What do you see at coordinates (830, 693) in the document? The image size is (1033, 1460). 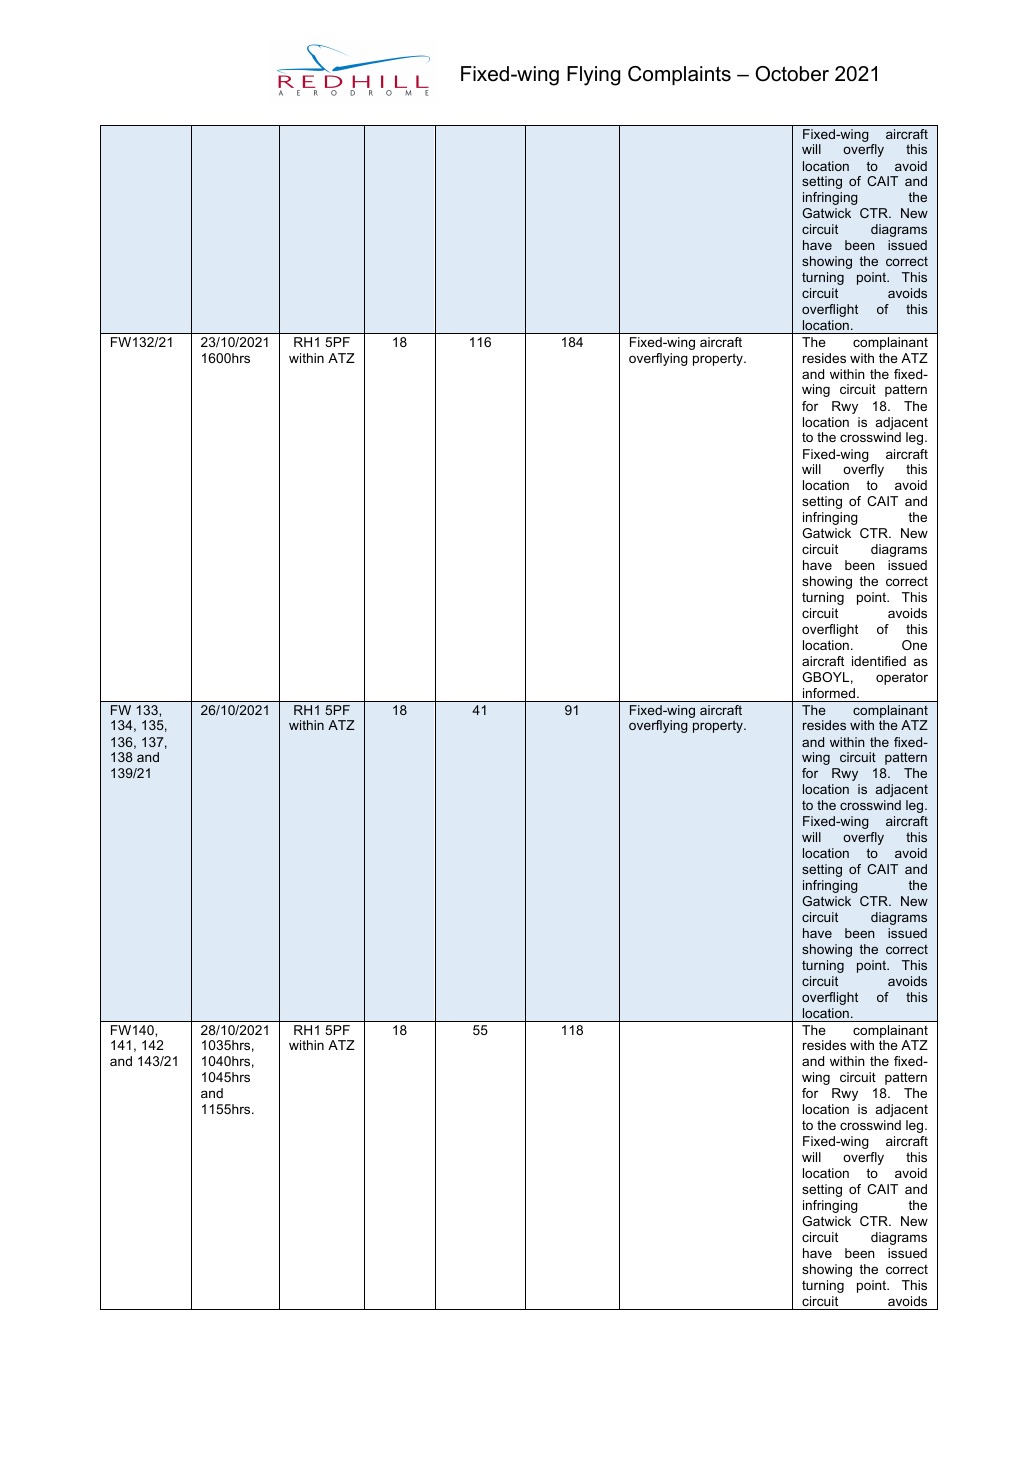 I see `informed` at bounding box center [830, 693].
